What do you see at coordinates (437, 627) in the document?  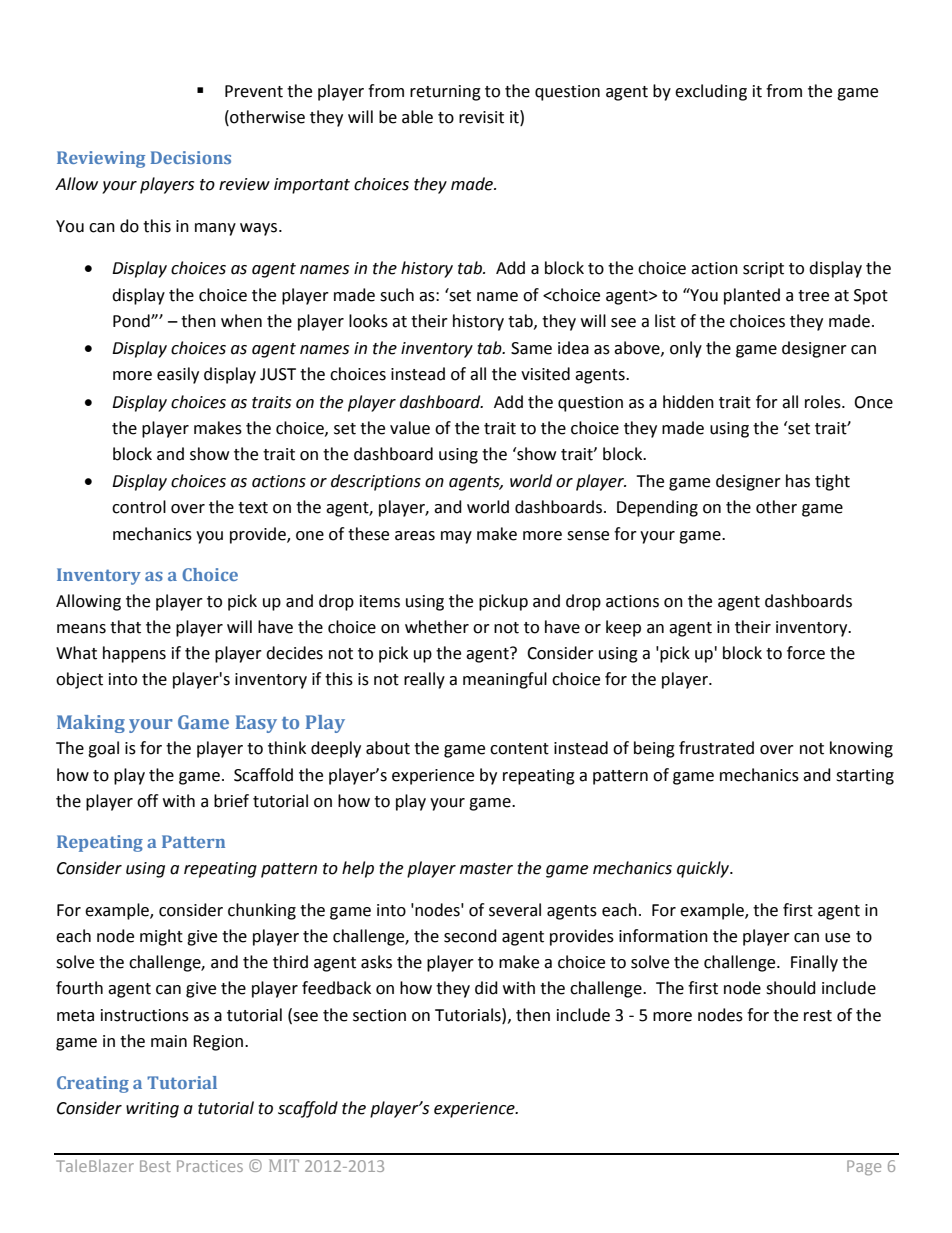 I see `whether` at bounding box center [437, 627].
